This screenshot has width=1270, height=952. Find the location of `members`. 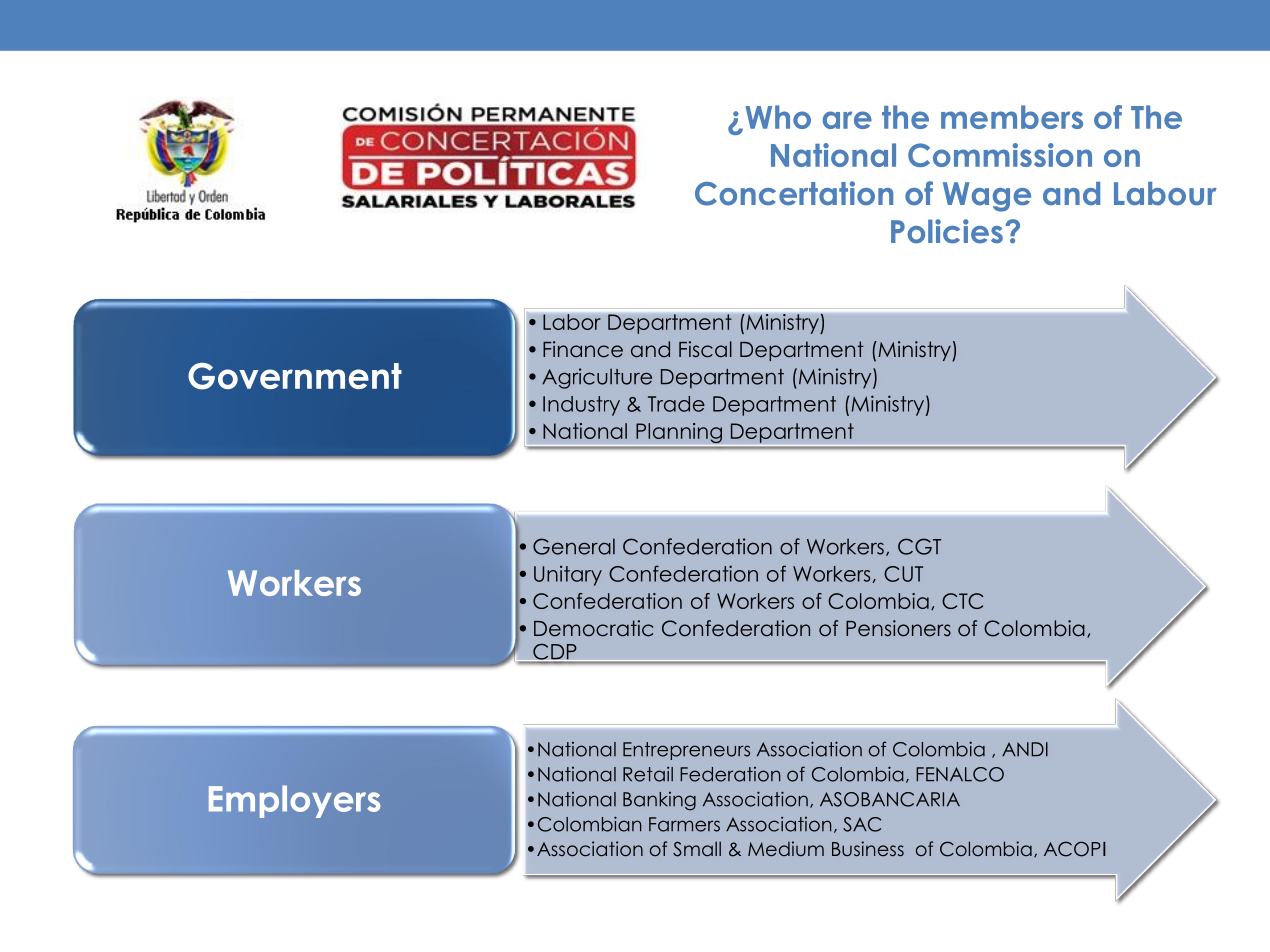

members is located at coordinates (1012, 117).
